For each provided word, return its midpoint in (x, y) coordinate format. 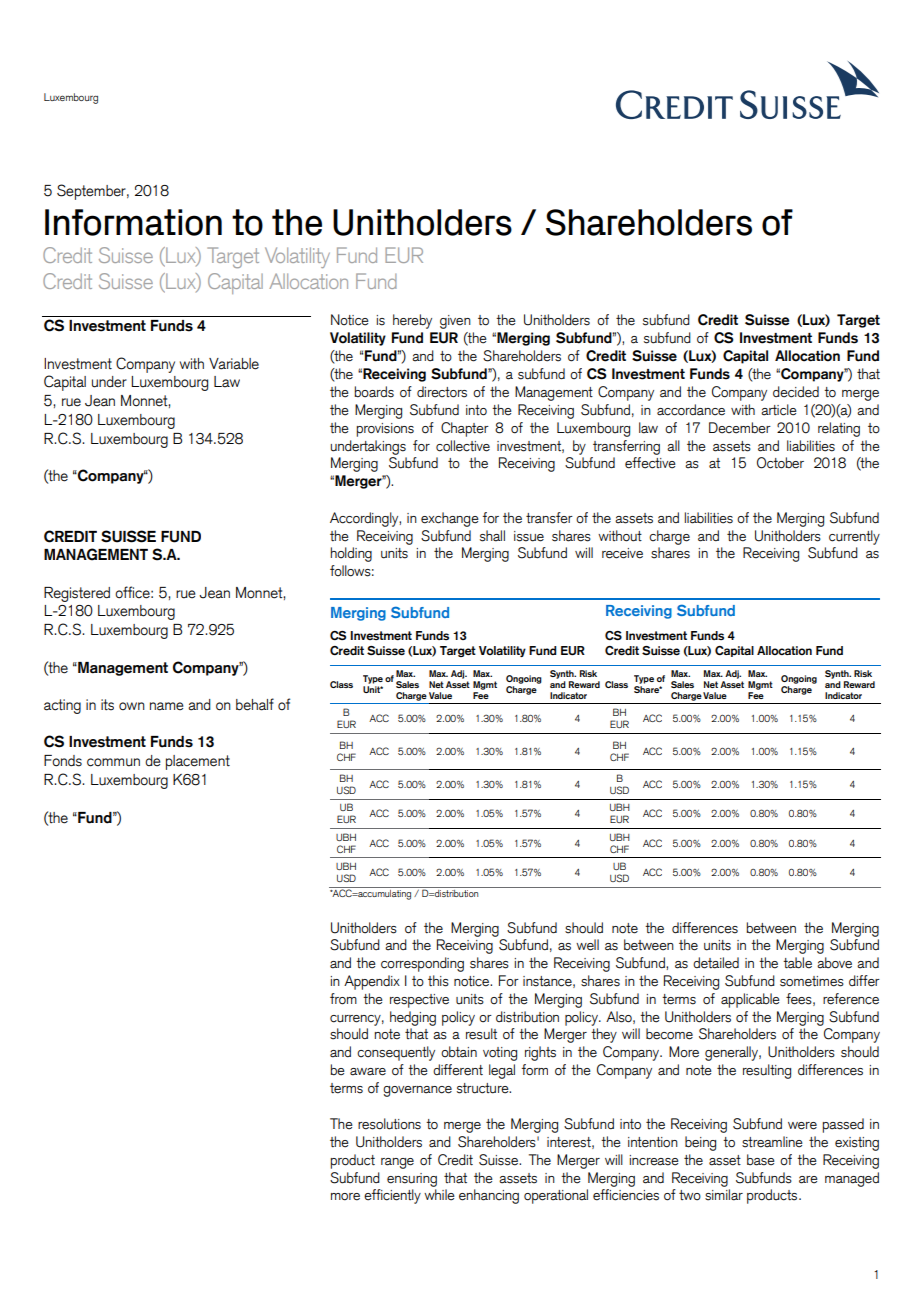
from (343, 999)
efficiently (392, 1196)
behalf (255, 704)
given (455, 322)
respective (419, 1001)
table (797, 963)
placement (198, 762)
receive (622, 553)
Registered (77, 594)
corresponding (422, 964)
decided (796, 392)
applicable (750, 1000)
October (780, 463)
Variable (234, 364)
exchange (450, 519)
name (167, 706)
